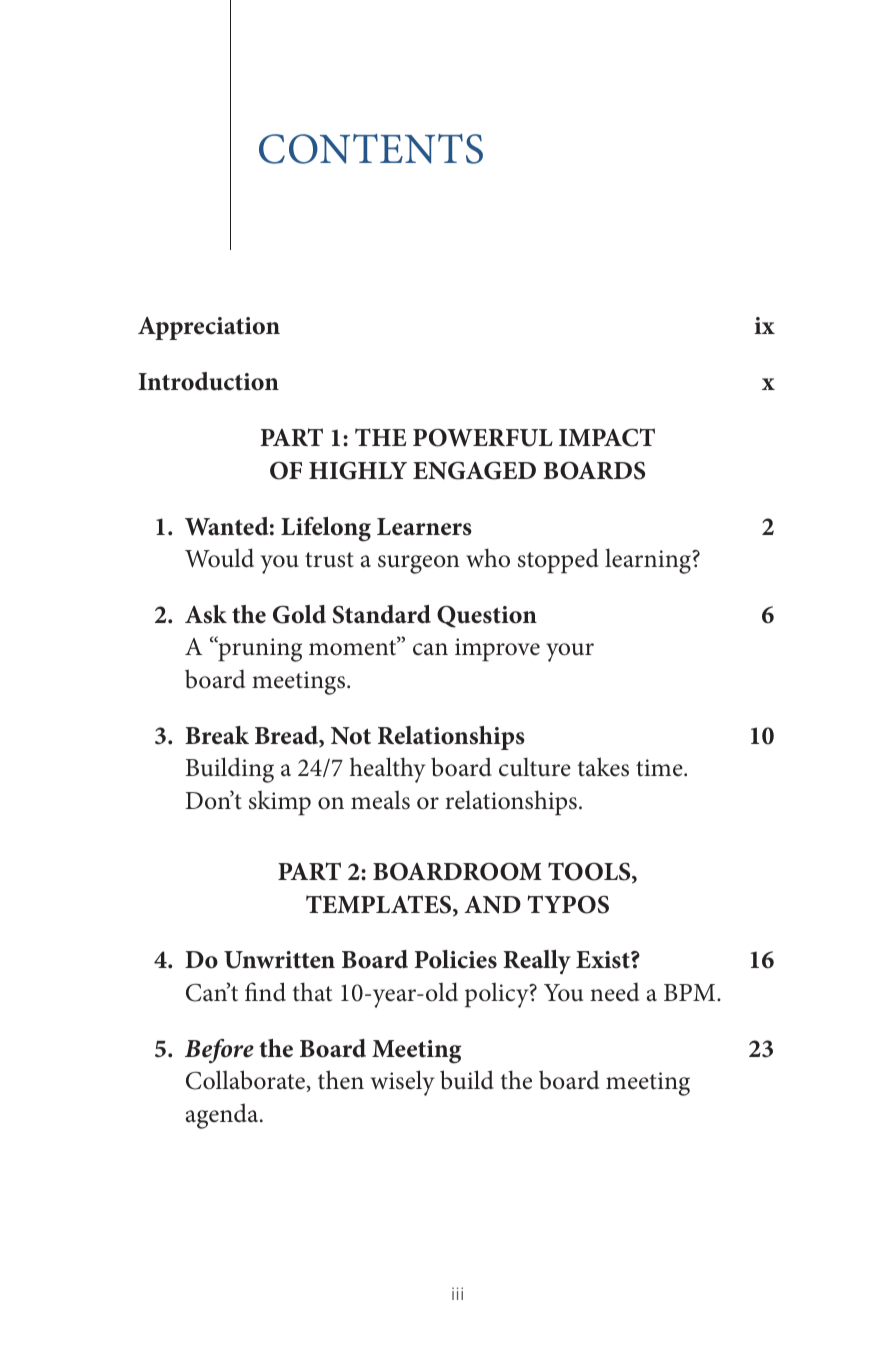  Describe the element at coordinates (223, 1116) in the screenshot. I see `agenda` at that location.
